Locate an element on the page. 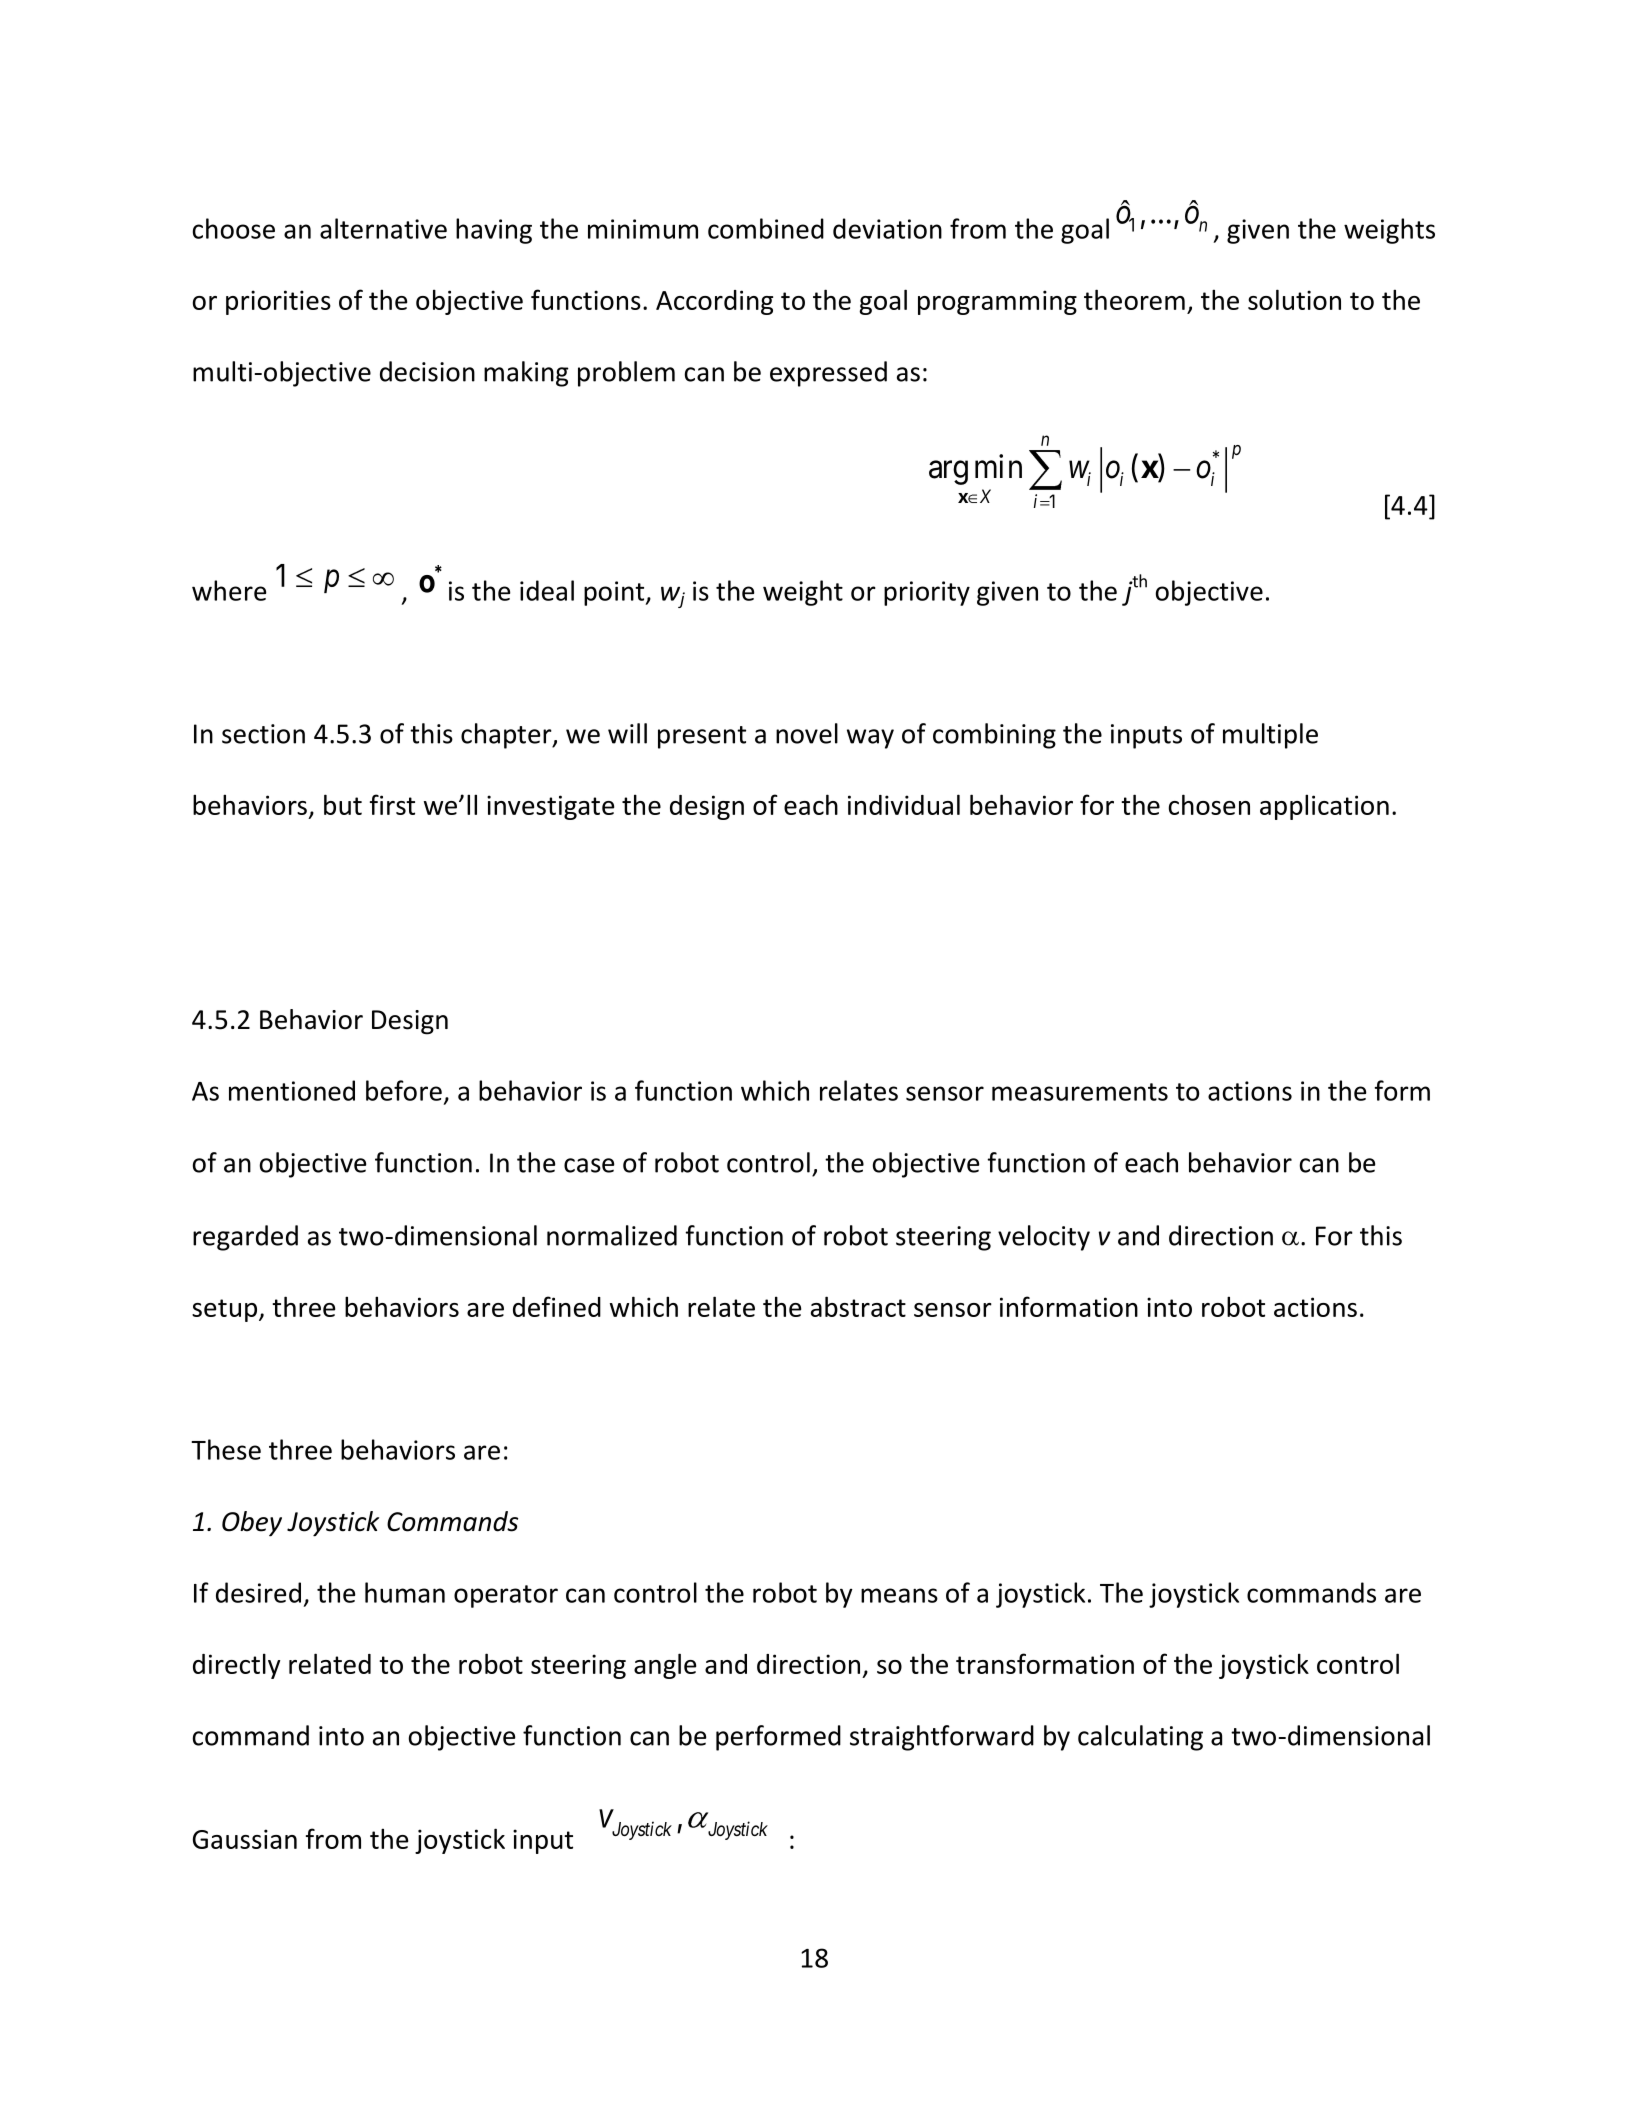 Image resolution: width=1628 pixels, height=2107 pixels. Gaussian is located at coordinates (245, 1839).
